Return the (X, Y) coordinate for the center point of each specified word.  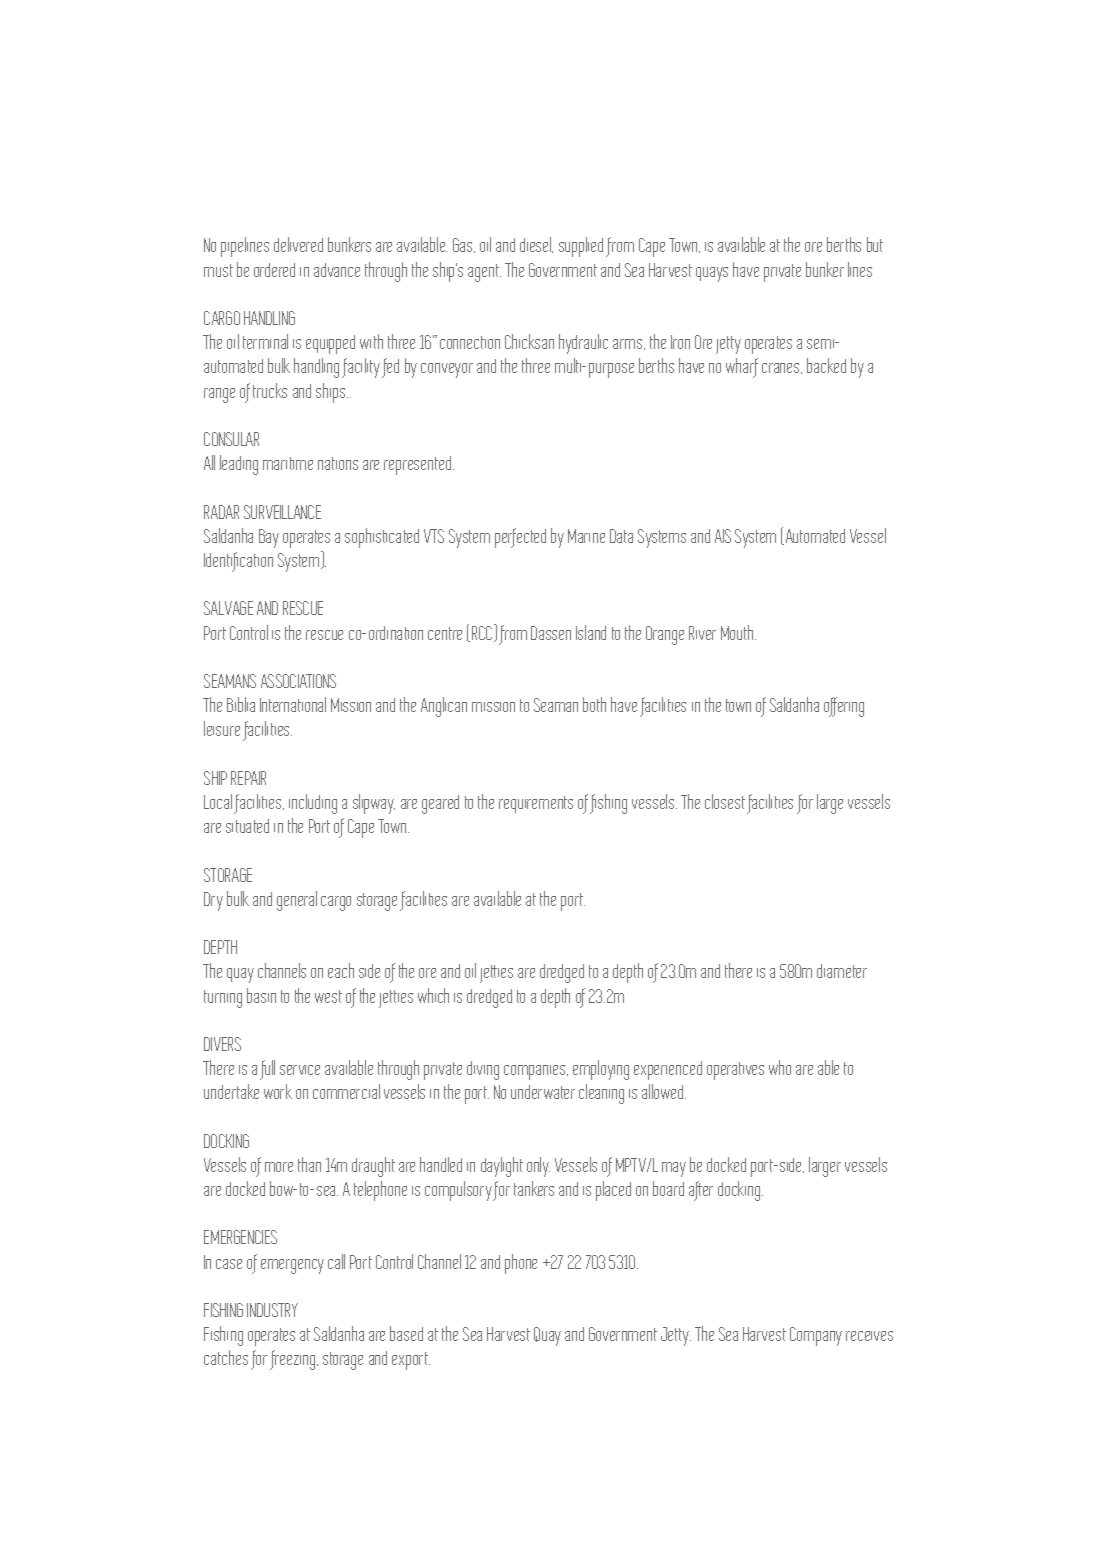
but (875, 244)
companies (536, 1072)
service (300, 1070)
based (406, 1333)
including (313, 804)
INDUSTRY (272, 1310)
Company (816, 1336)
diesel (536, 245)
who (780, 1067)
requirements (536, 804)
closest (725, 801)
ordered (274, 270)
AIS (723, 536)
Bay (269, 538)
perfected (520, 538)
